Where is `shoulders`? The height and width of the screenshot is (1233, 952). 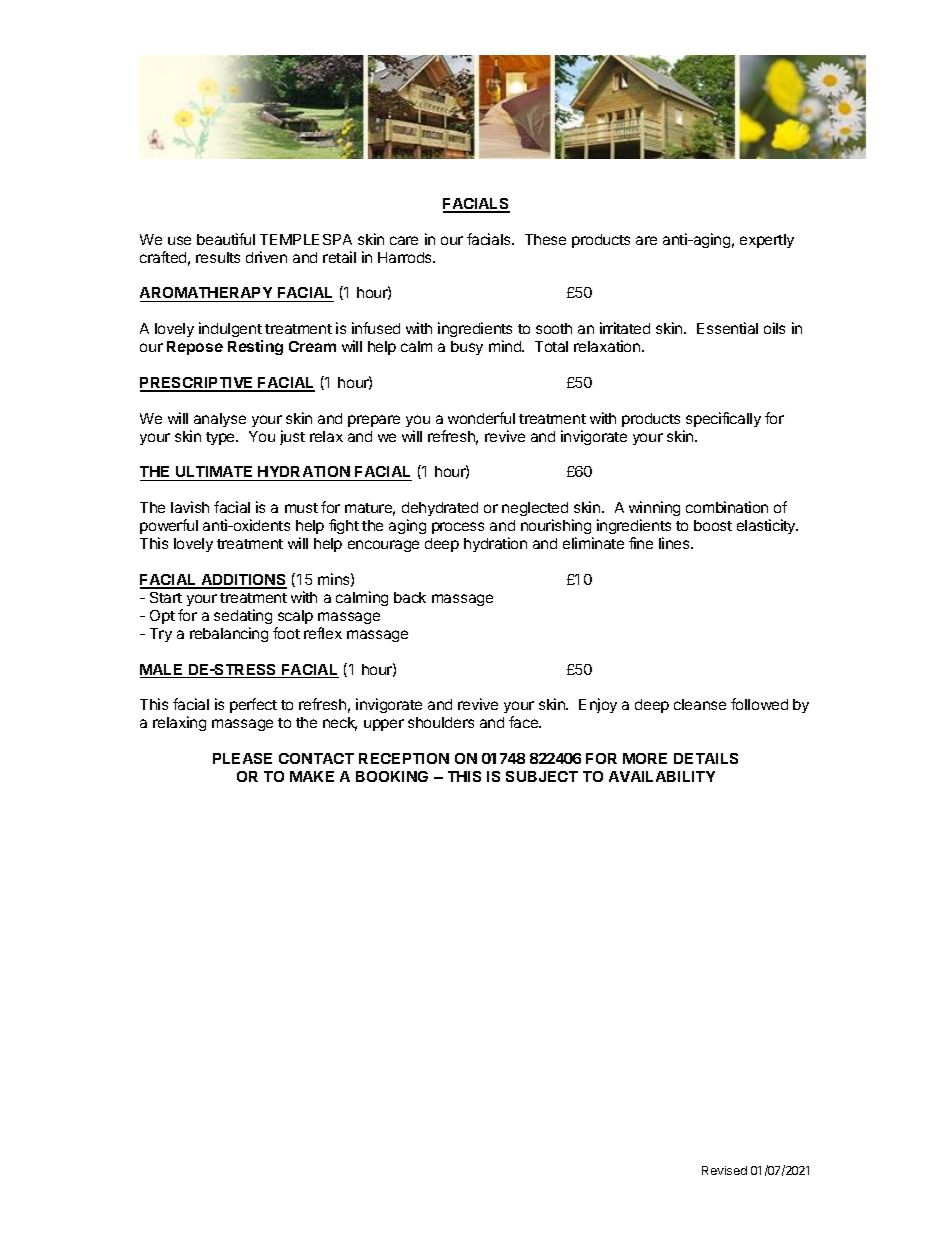 shoulders is located at coordinates (441, 722).
